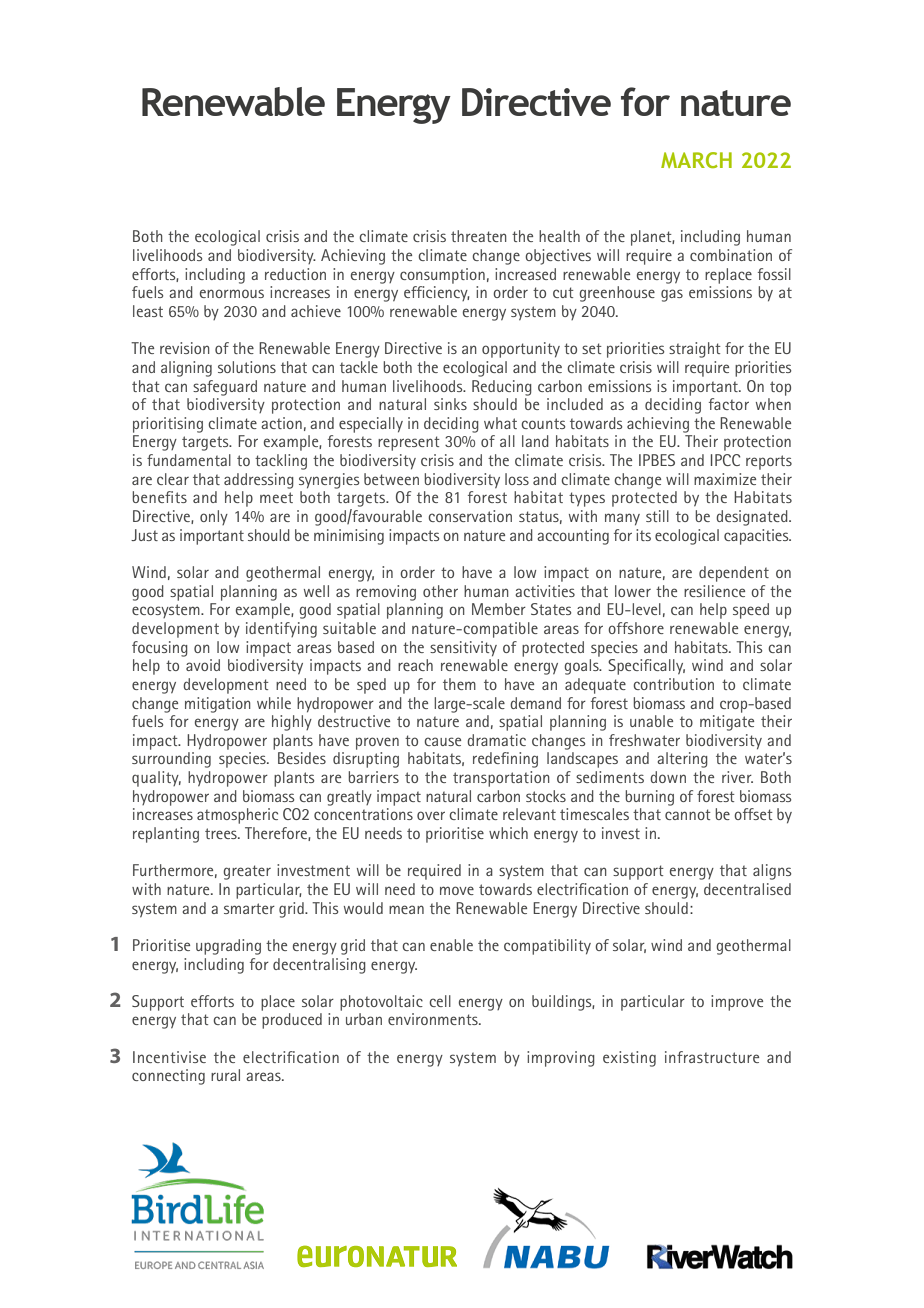  What do you see at coordinates (431, 815) in the screenshot?
I see `over` at bounding box center [431, 815].
